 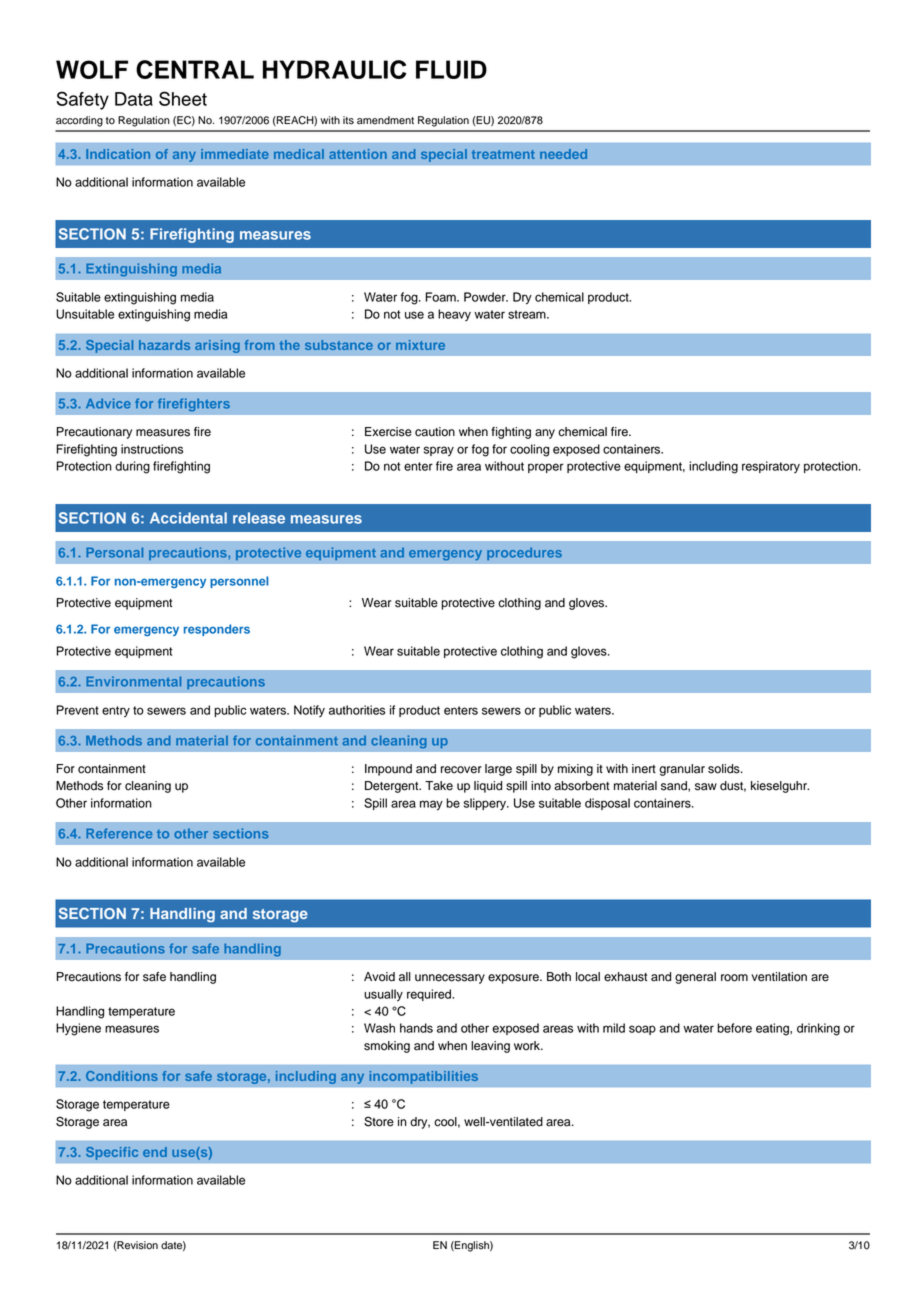 I want to click on respiratory, so click(x=771, y=467).
